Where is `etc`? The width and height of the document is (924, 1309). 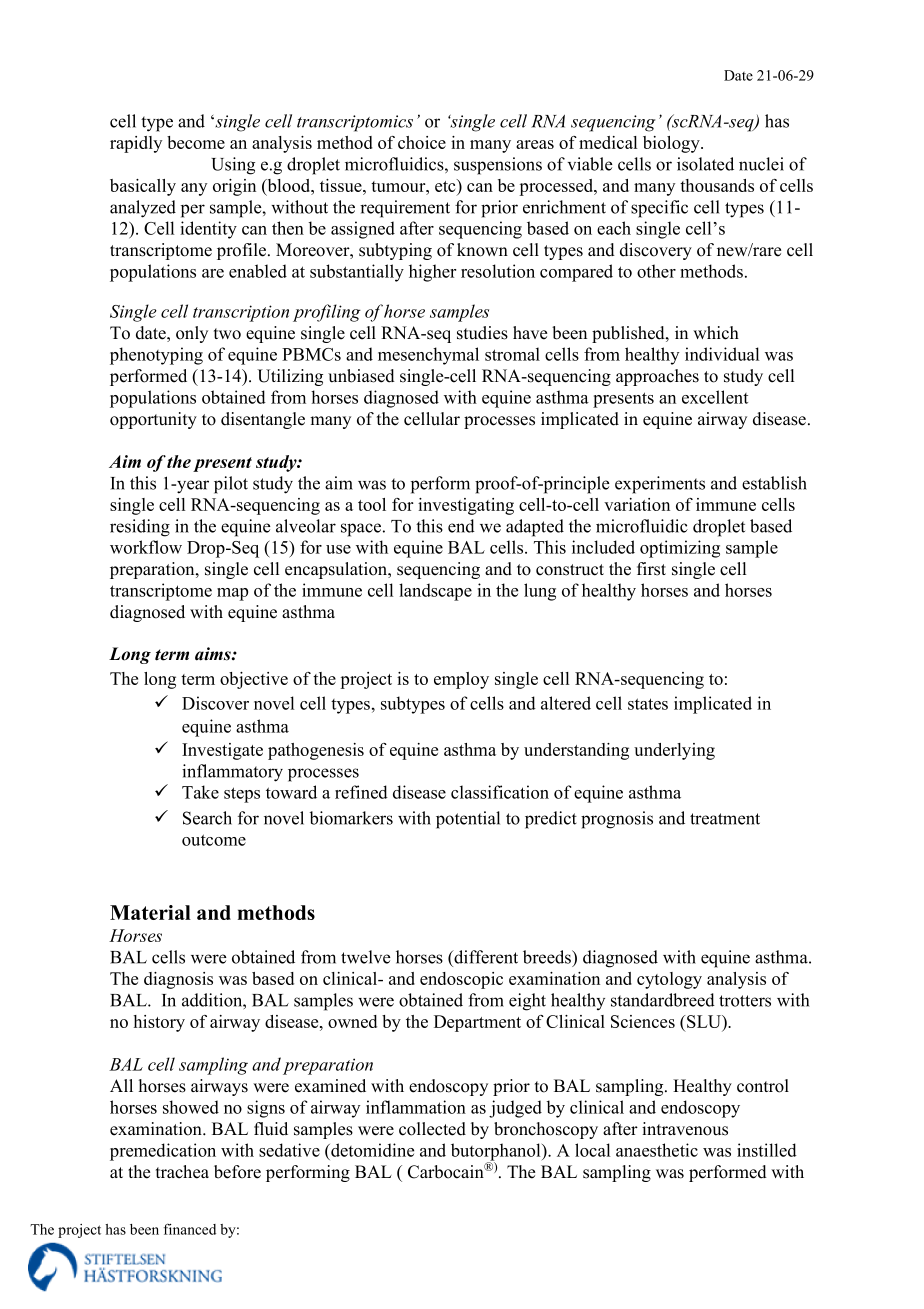 etc is located at coordinates (446, 187).
